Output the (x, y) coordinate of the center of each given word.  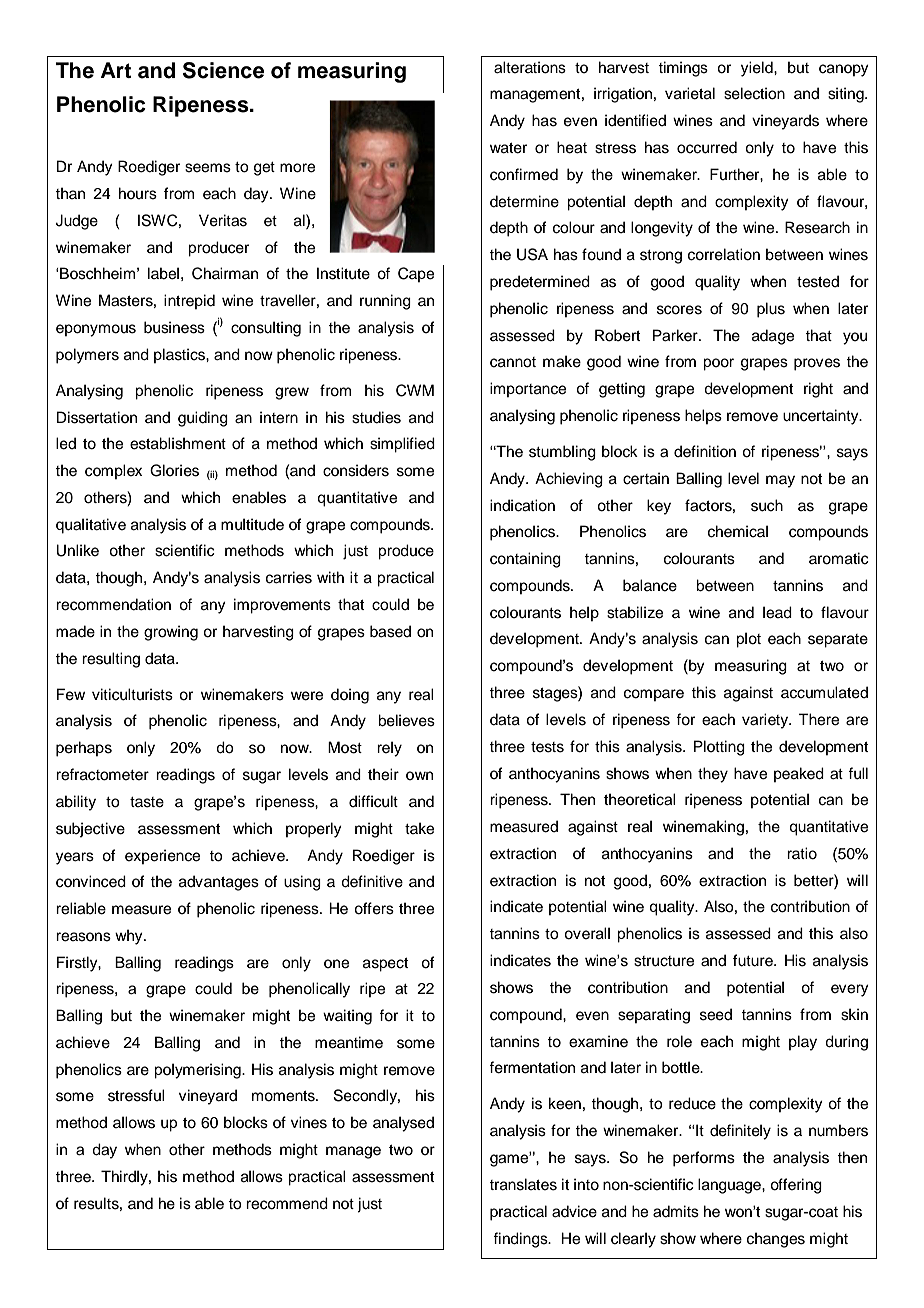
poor (718, 364)
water (508, 148)
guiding (203, 419)
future (754, 960)
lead (777, 612)
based (390, 631)
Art (116, 70)
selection (754, 93)
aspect (385, 965)
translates (523, 1184)
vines (309, 1122)
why (130, 937)
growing (171, 633)
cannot (513, 362)
